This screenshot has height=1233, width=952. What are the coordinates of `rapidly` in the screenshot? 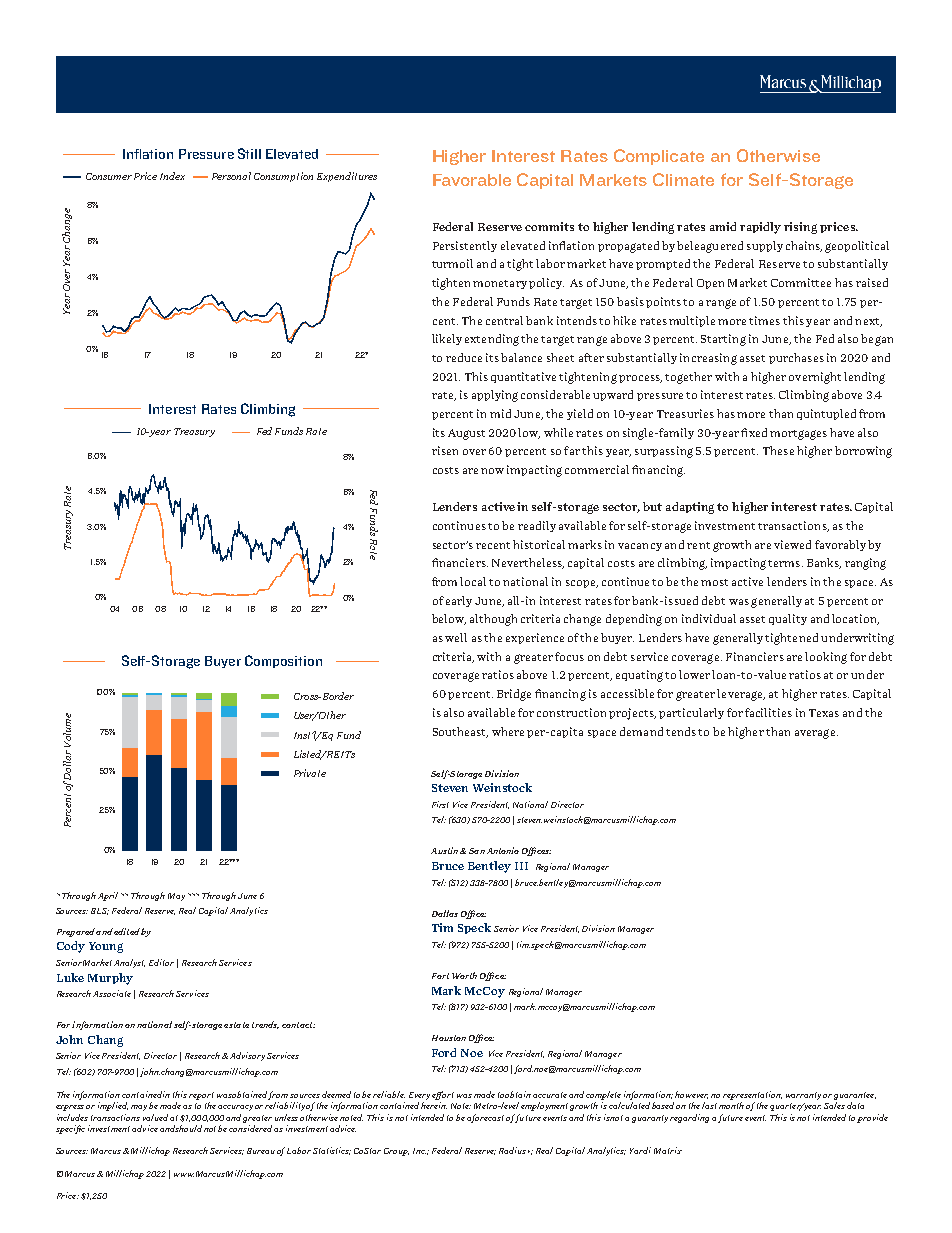 It's located at (760, 228).
